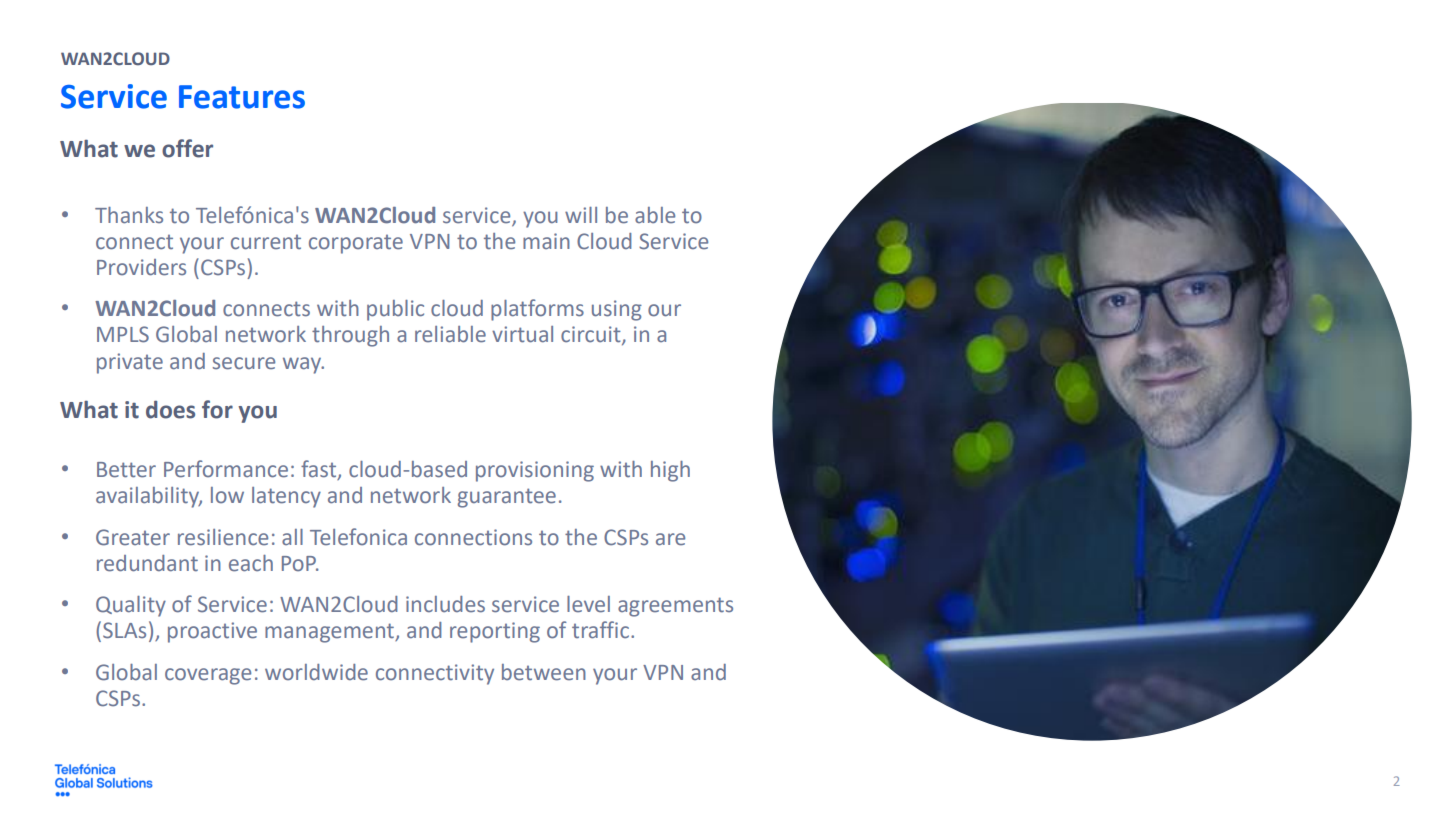 Image resolution: width=1456 pixels, height=819 pixels. Describe the element at coordinates (670, 471) in the page. I see `high` at that location.
